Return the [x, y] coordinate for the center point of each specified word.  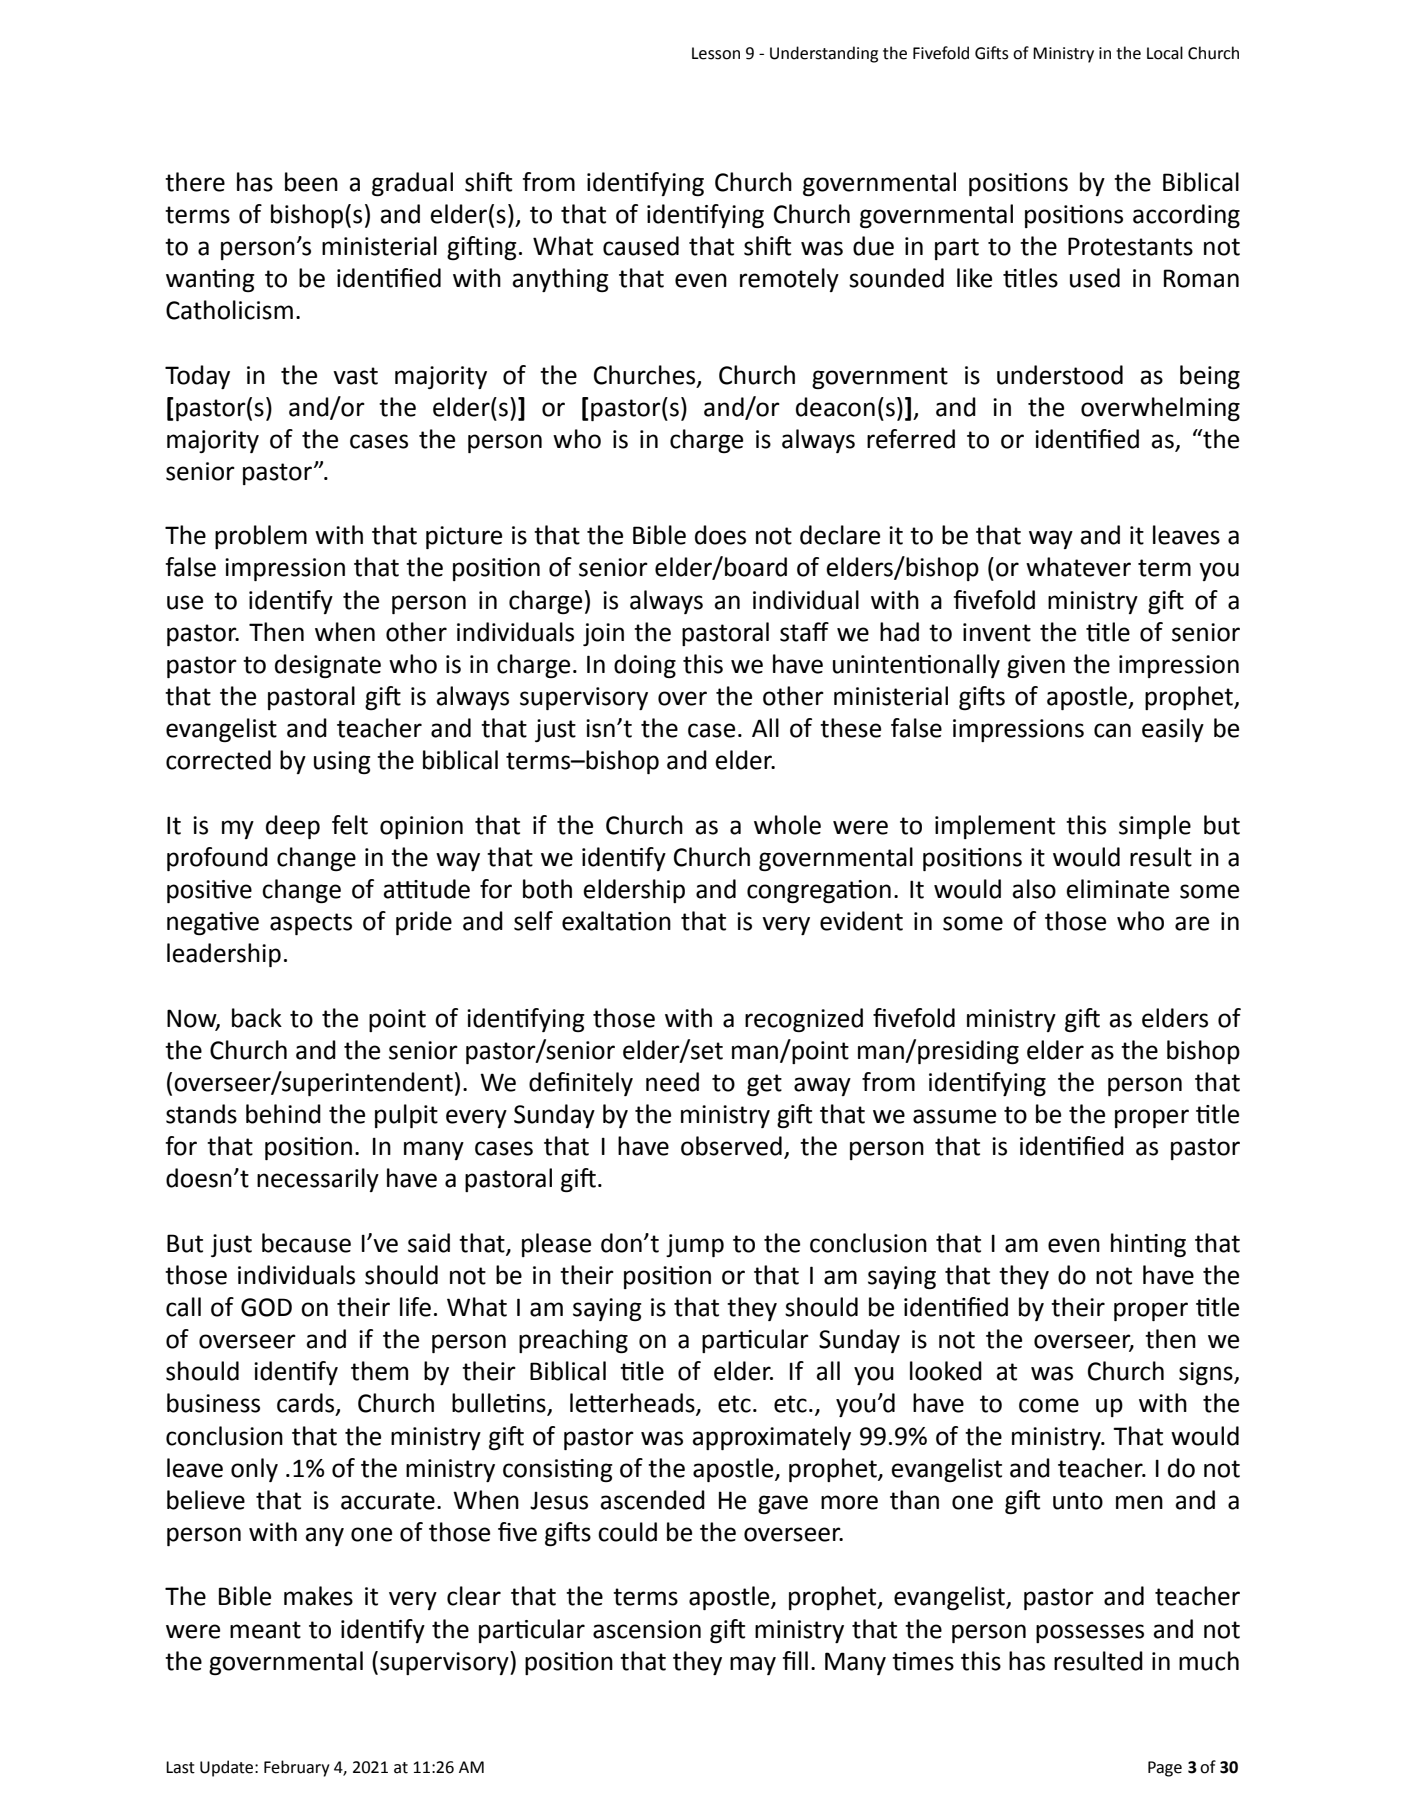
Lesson [716, 53]
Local [1165, 53]
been [311, 182]
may [753, 1665]
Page [1165, 1769]
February [297, 1768]
